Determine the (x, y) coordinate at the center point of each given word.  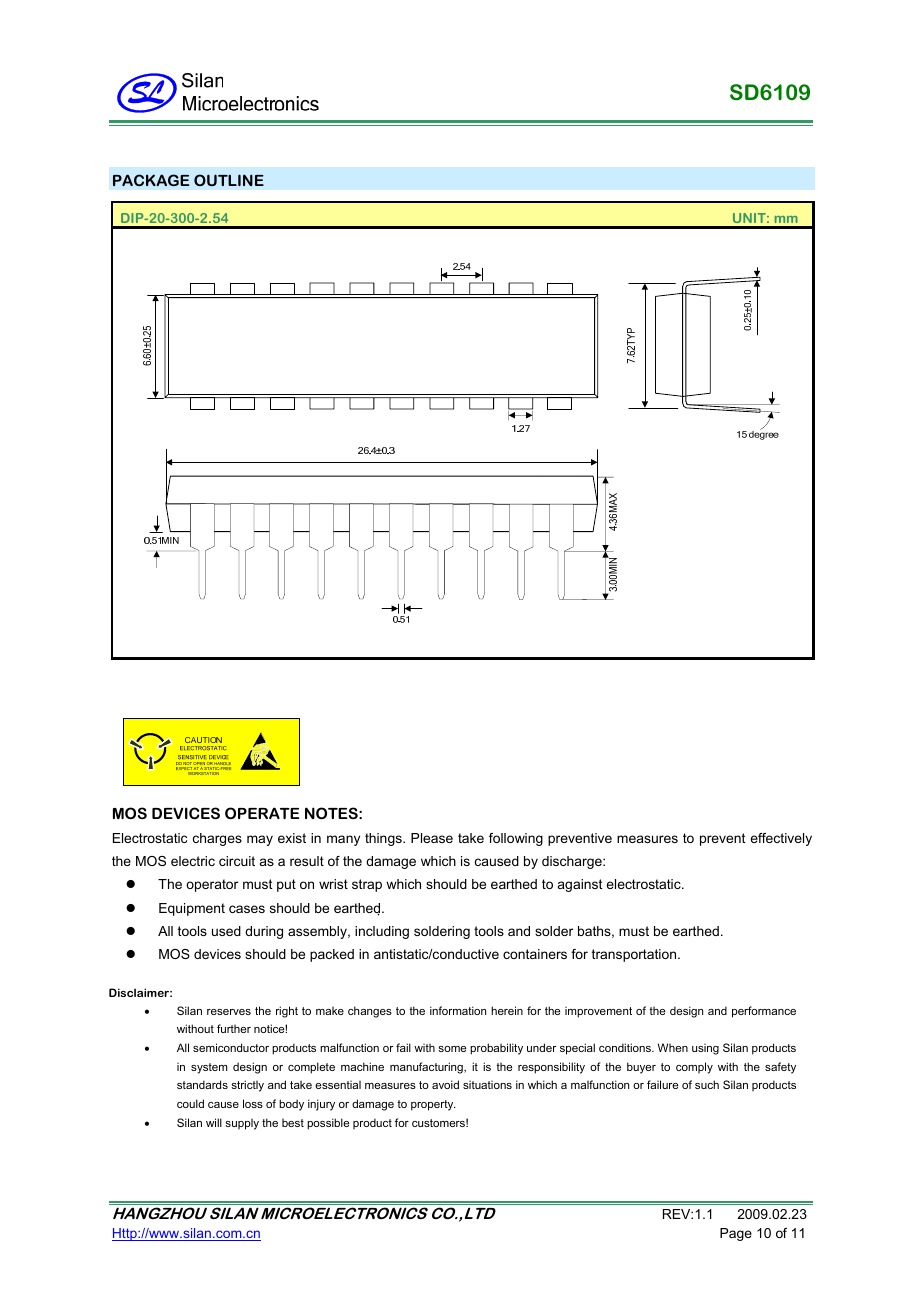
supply (242, 1124)
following (516, 839)
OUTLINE (229, 180)
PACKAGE (151, 180)
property (433, 1105)
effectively (781, 839)
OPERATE (262, 813)
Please (432, 838)
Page (736, 1234)
